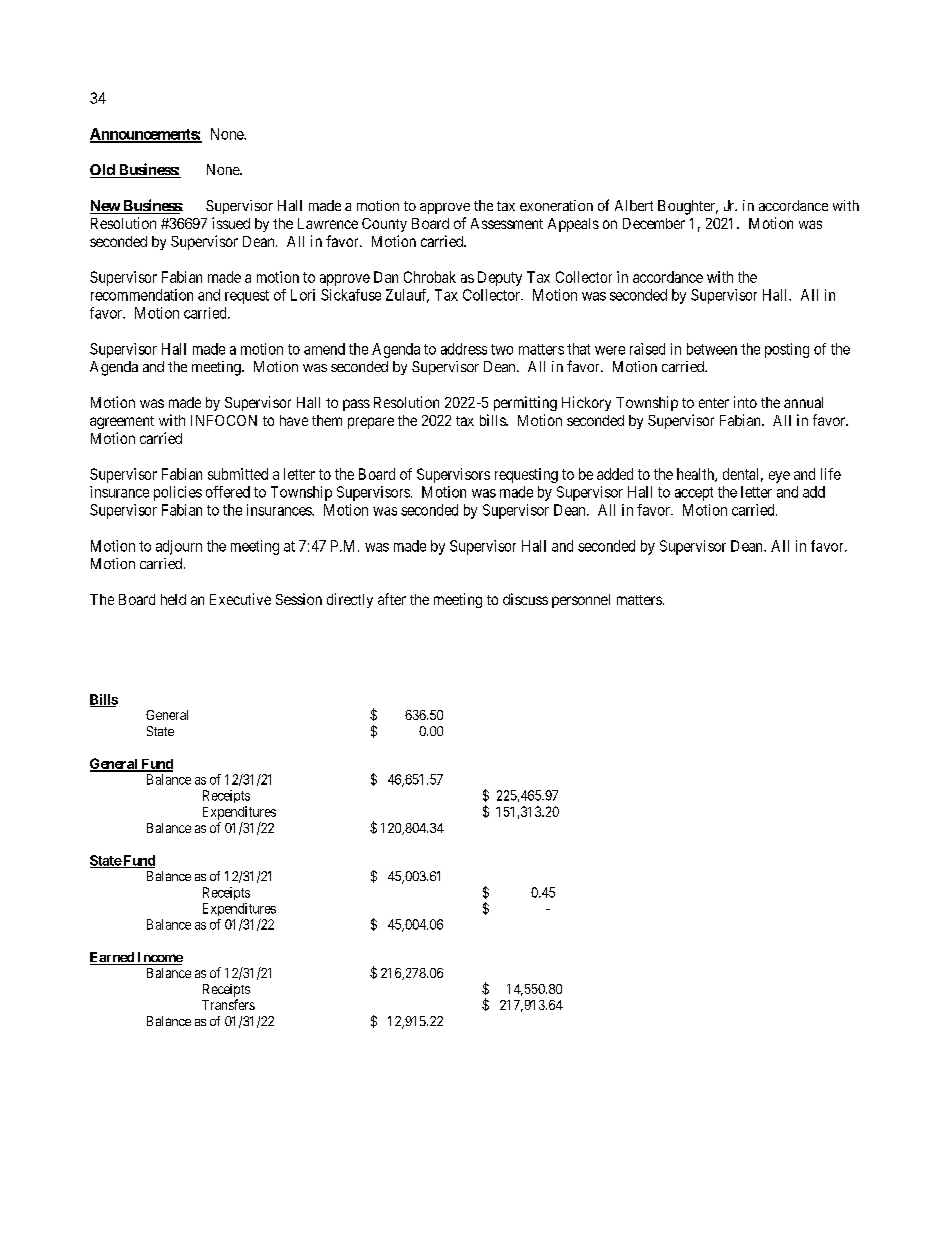 This screenshot has height=1233, width=952. I want to click on permitting, so click(525, 403).
